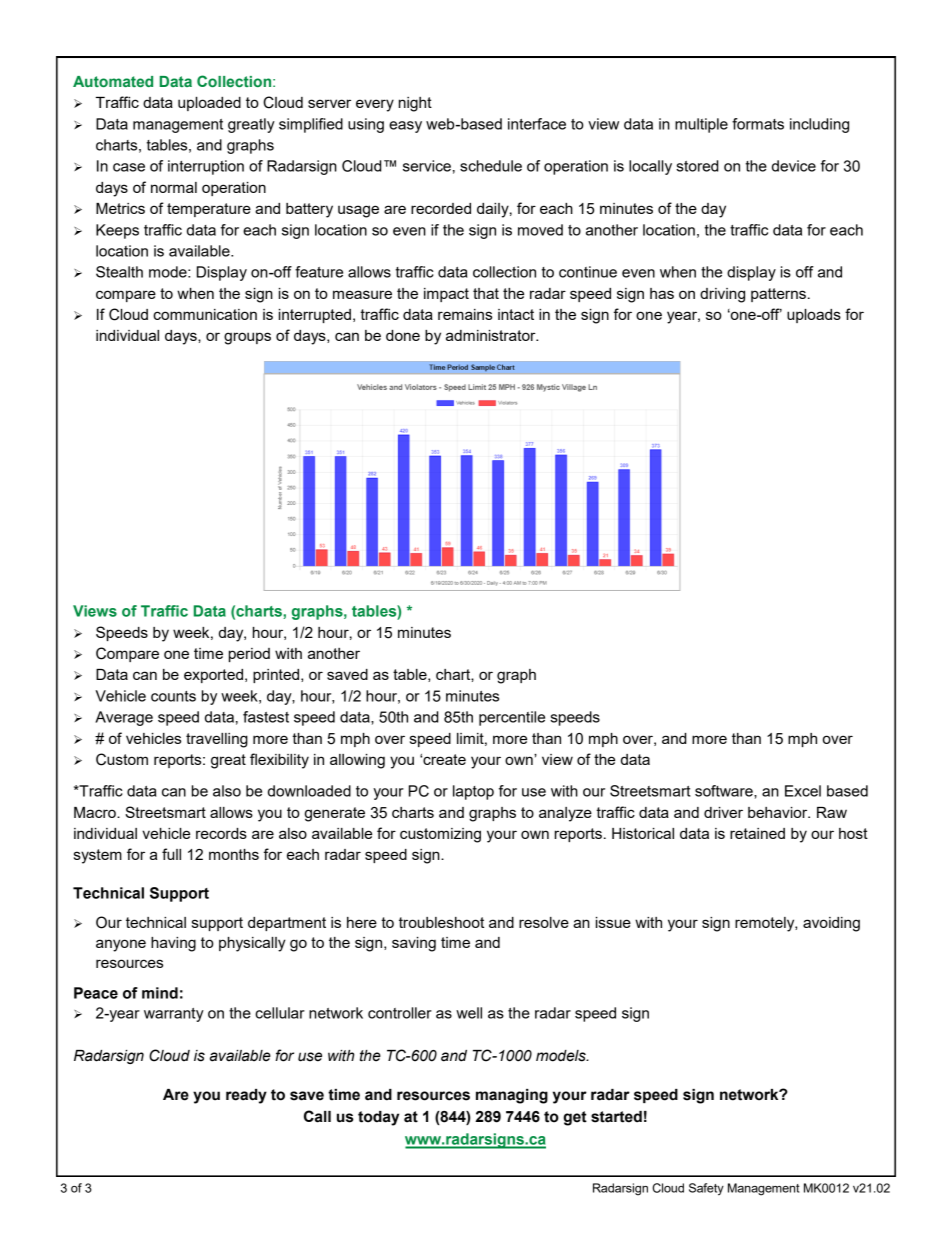 The width and height of the screenshot is (952, 1233). Describe the element at coordinates (415, 104) in the screenshot. I see `night` at that location.
